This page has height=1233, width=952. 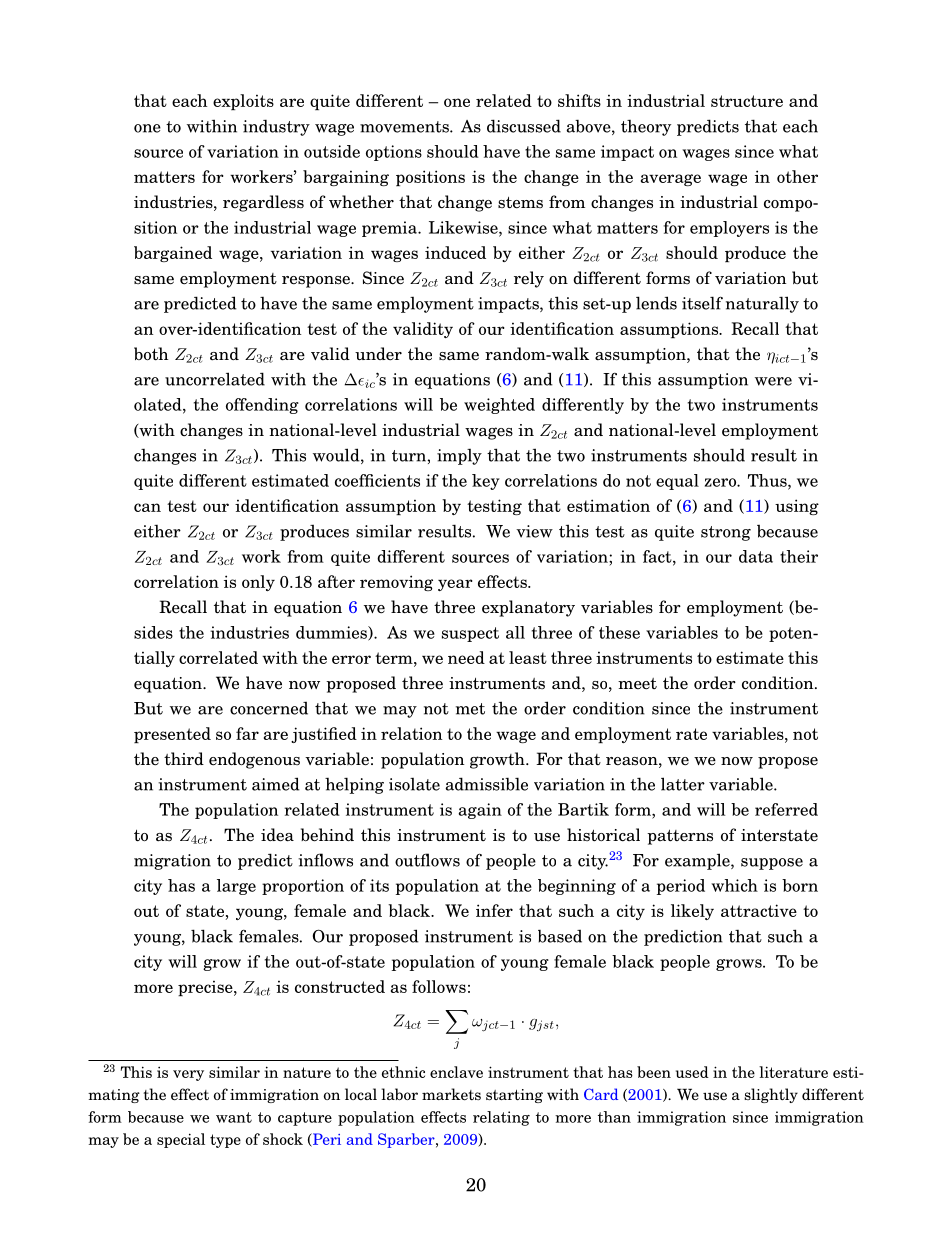 What do you see at coordinates (524, 126) in the page?
I see `discussed` at bounding box center [524, 126].
